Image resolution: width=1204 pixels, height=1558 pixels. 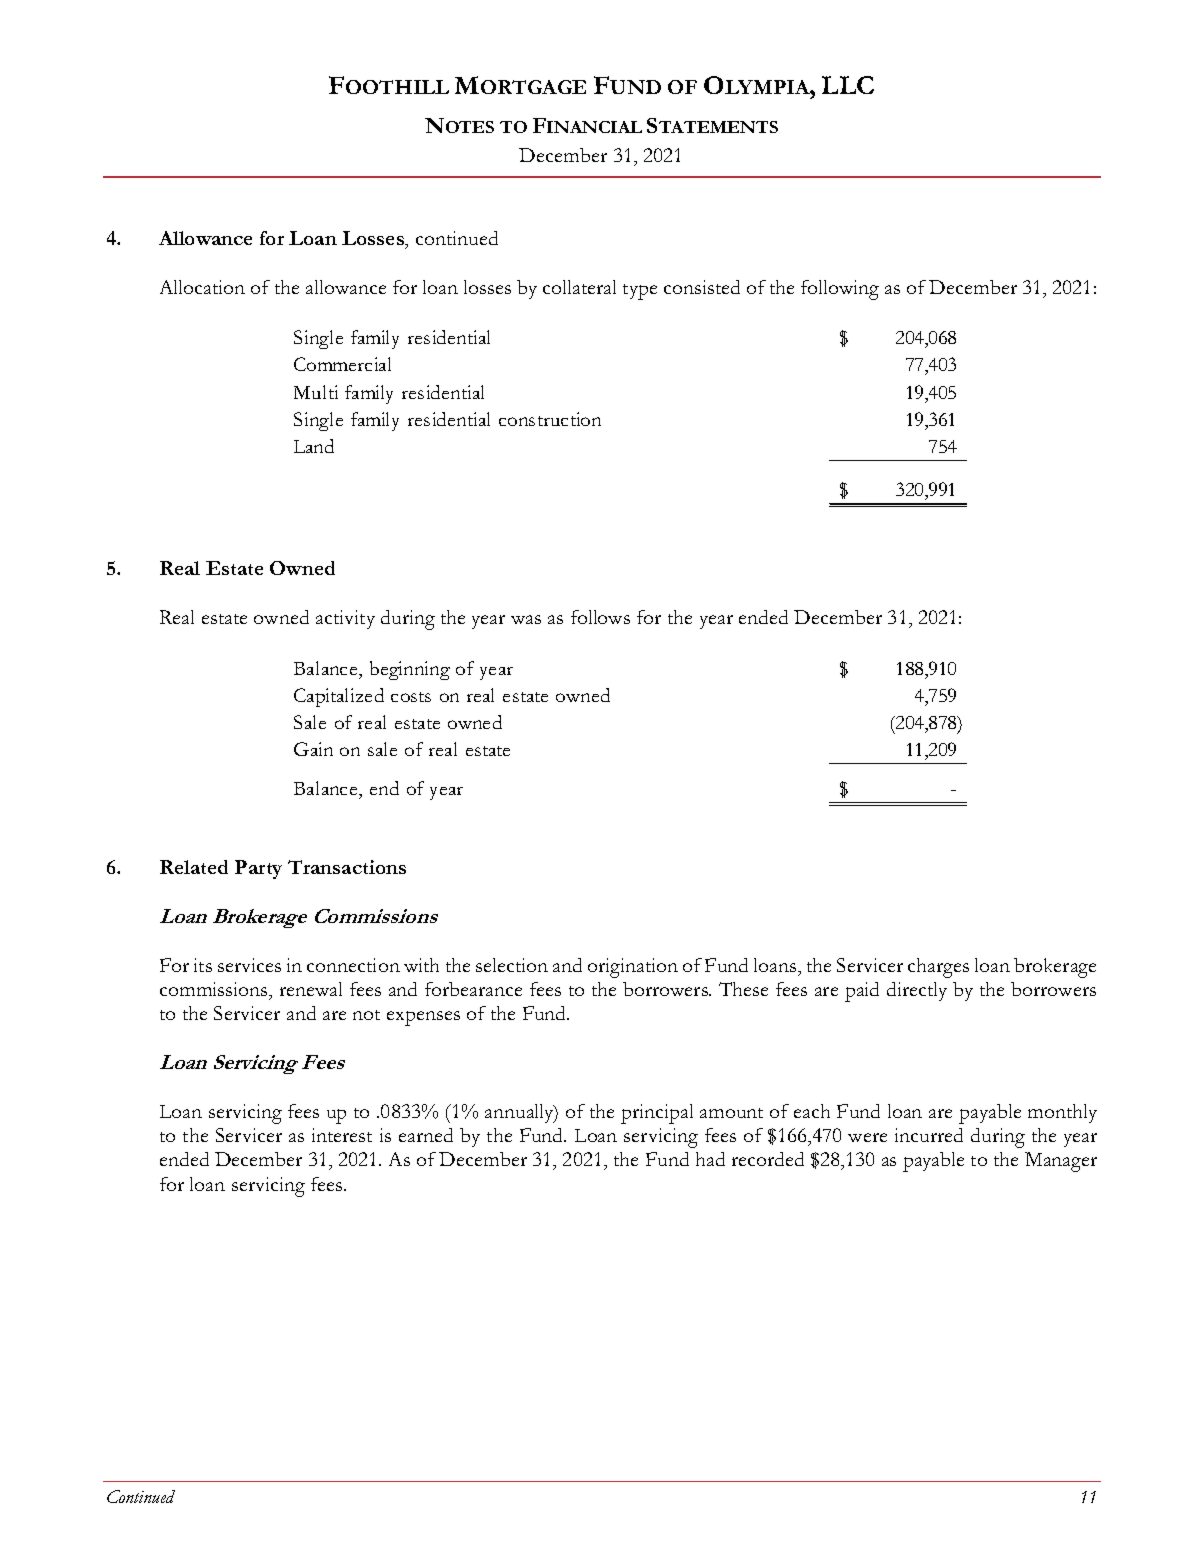 What do you see at coordinates (342, 1135) in the page?
I see `interest` at bounding box center [342, 1135].
